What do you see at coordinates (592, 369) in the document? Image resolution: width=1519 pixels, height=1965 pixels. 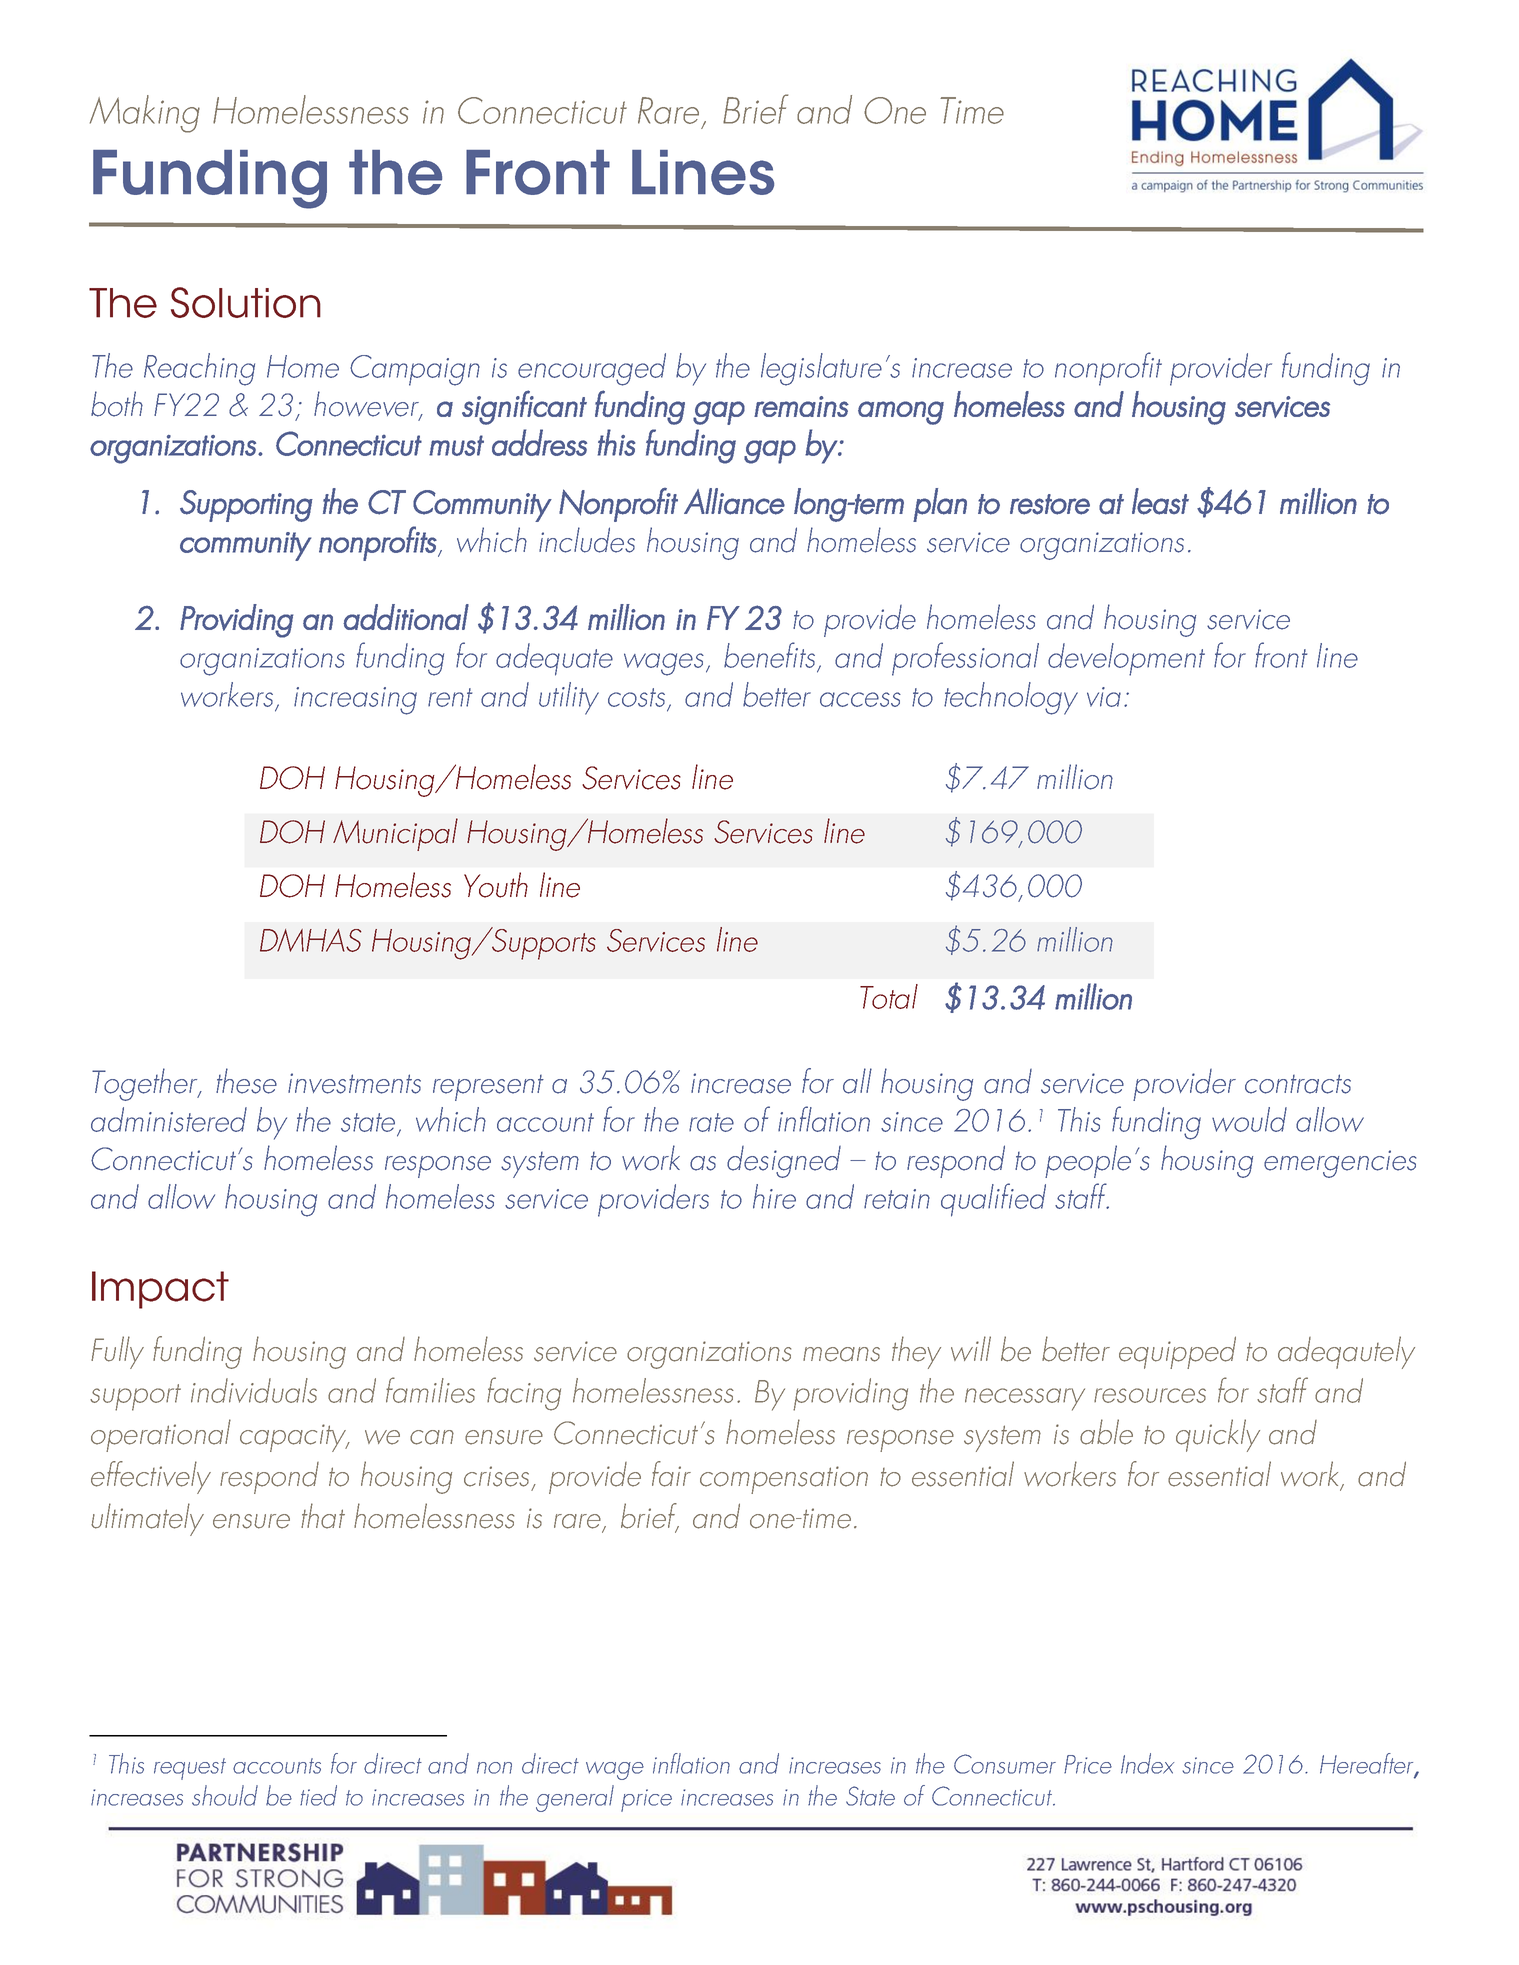 I see `encouraged` at bounding box center [592, 369].
